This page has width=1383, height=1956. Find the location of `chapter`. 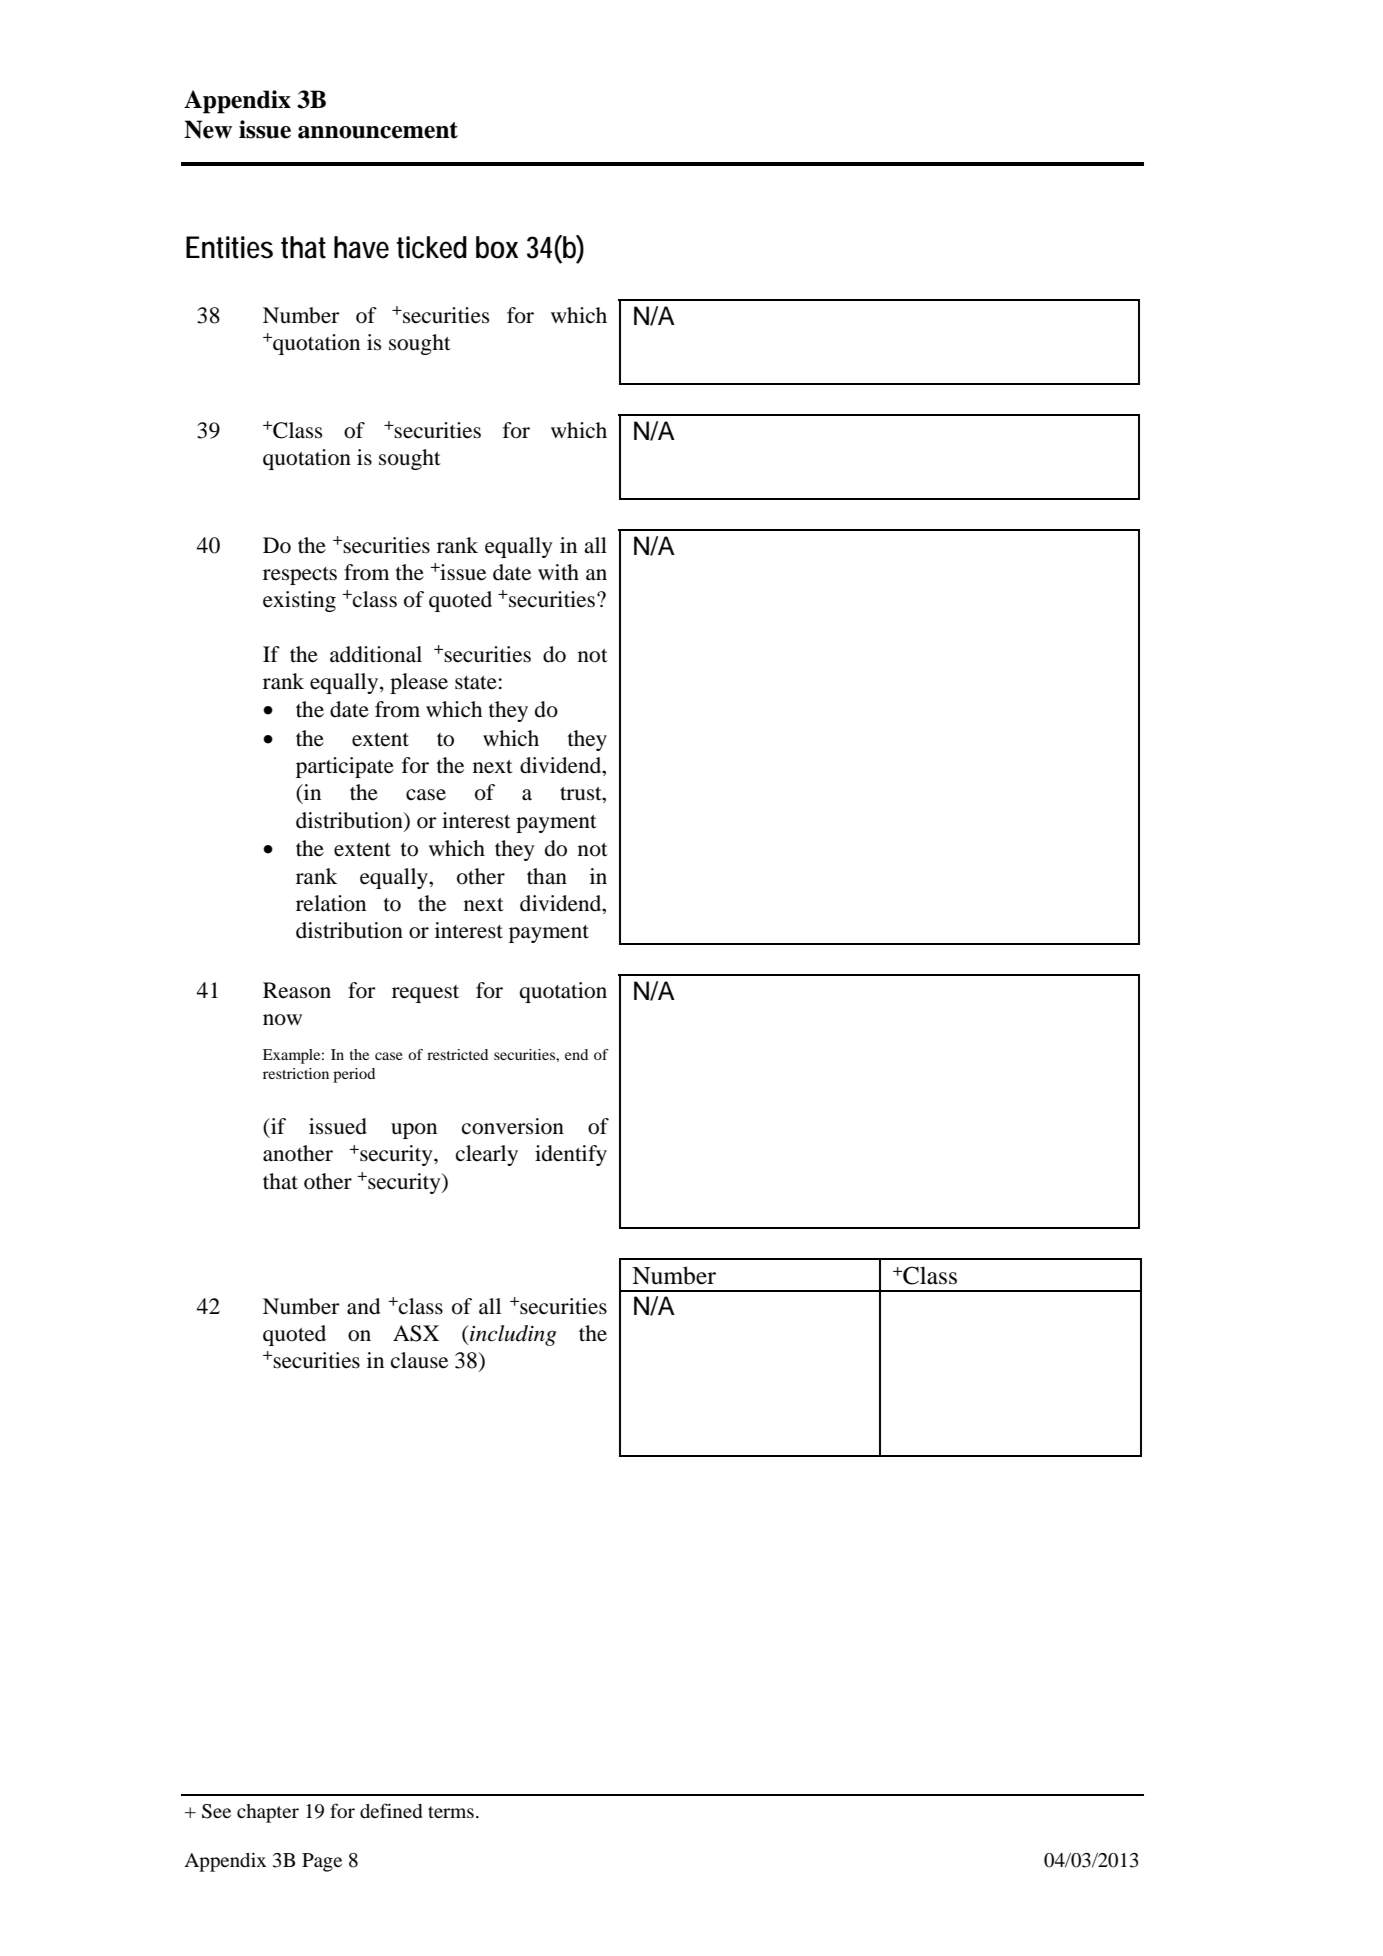

chapter is located at coordinates (268, 1813).
